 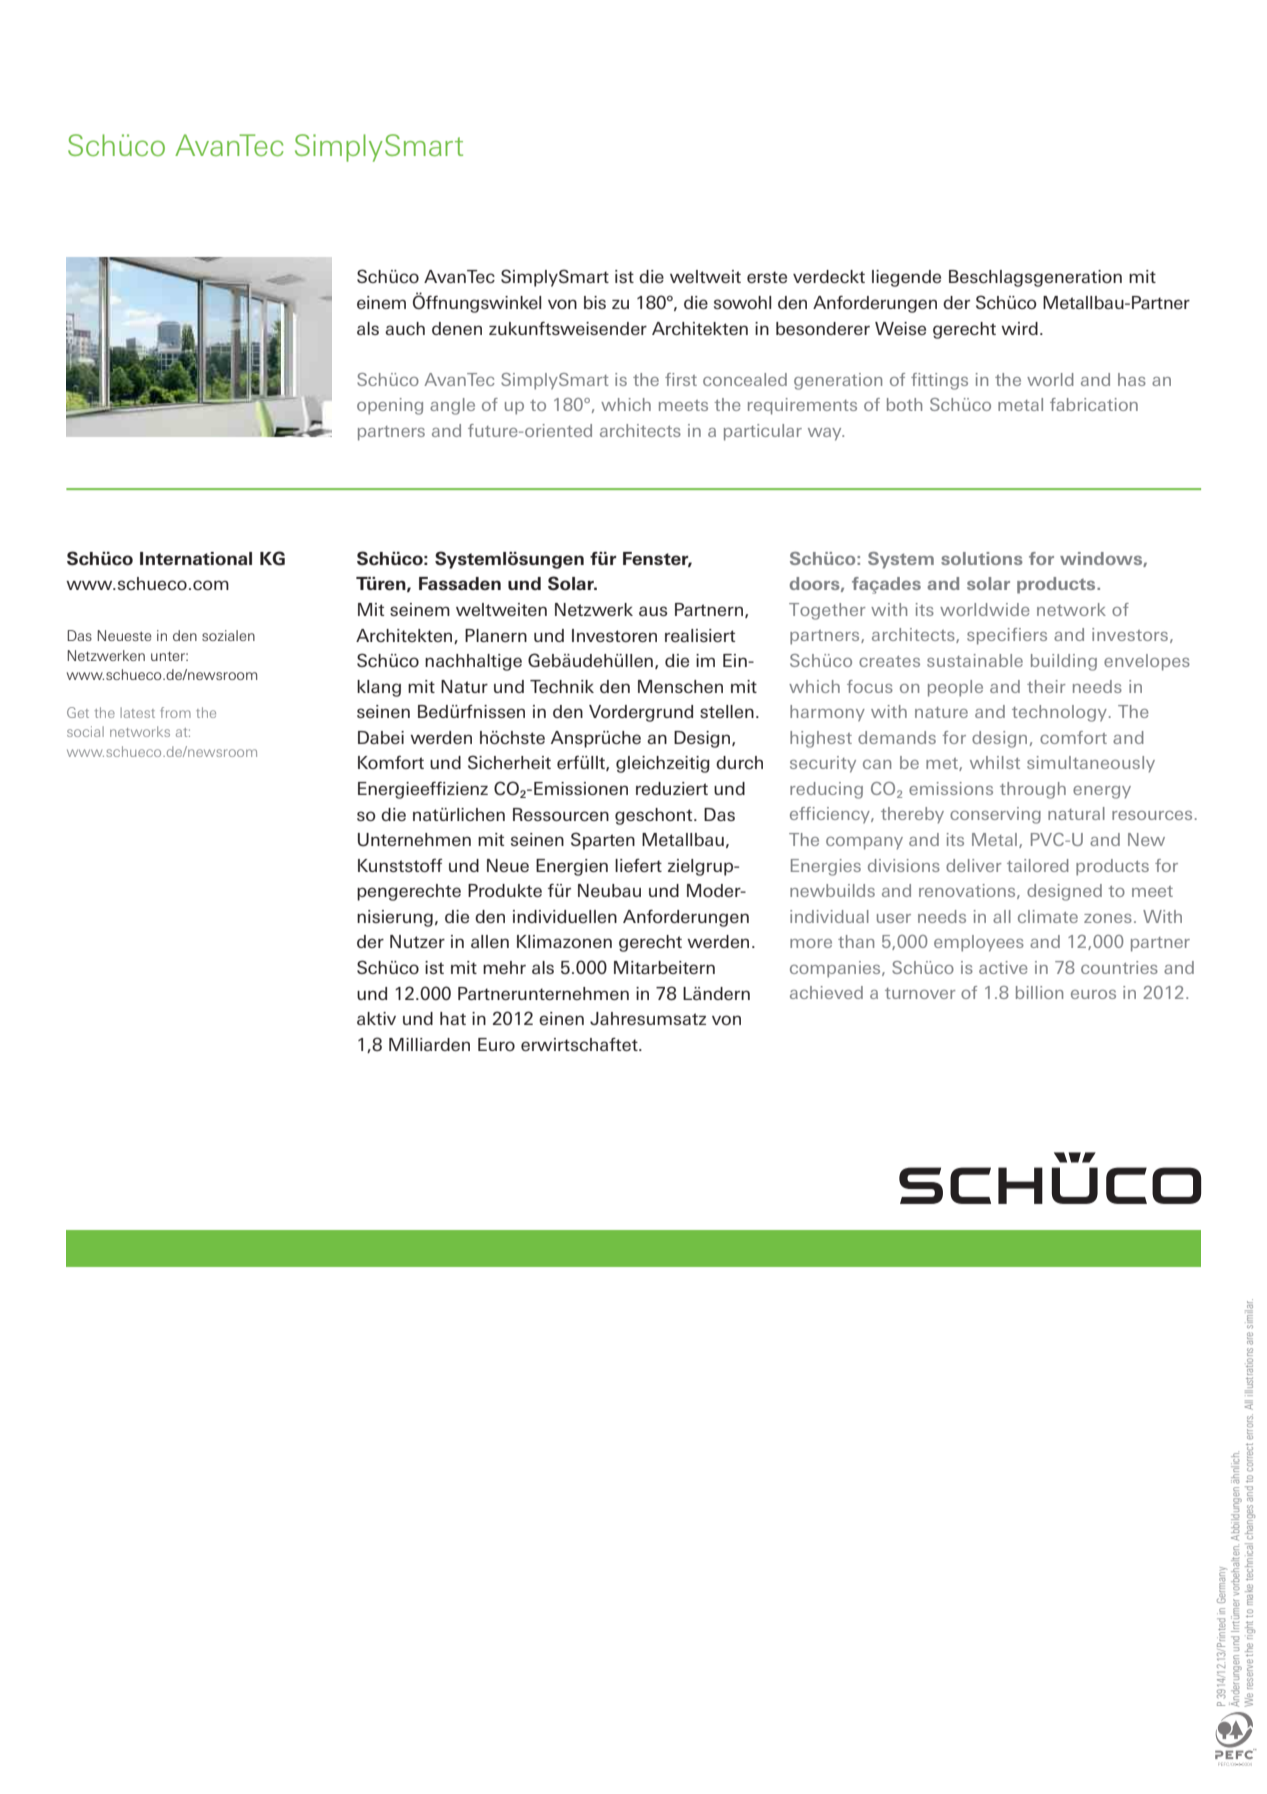 What do you see at coordinates (595, 302) in the image?
I see `bis` at bounding box center [595, 302].
